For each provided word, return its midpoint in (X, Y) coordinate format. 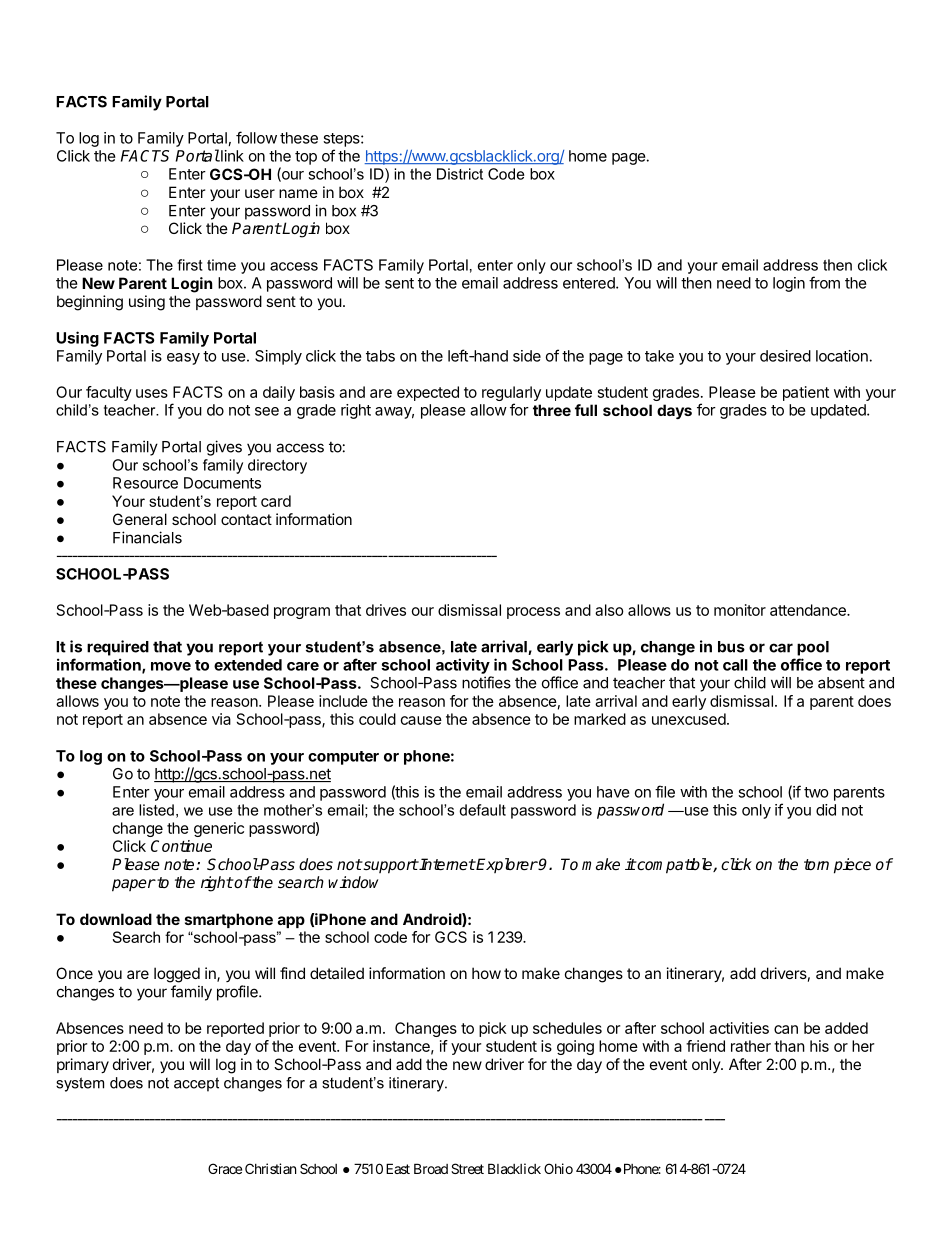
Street (467, 1168)
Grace (225, 1168)
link (231, 156)
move (171, 666)
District (460, 174)
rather (751, 1046)
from (824, 282)
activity (463, 666)
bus (731, 647)
